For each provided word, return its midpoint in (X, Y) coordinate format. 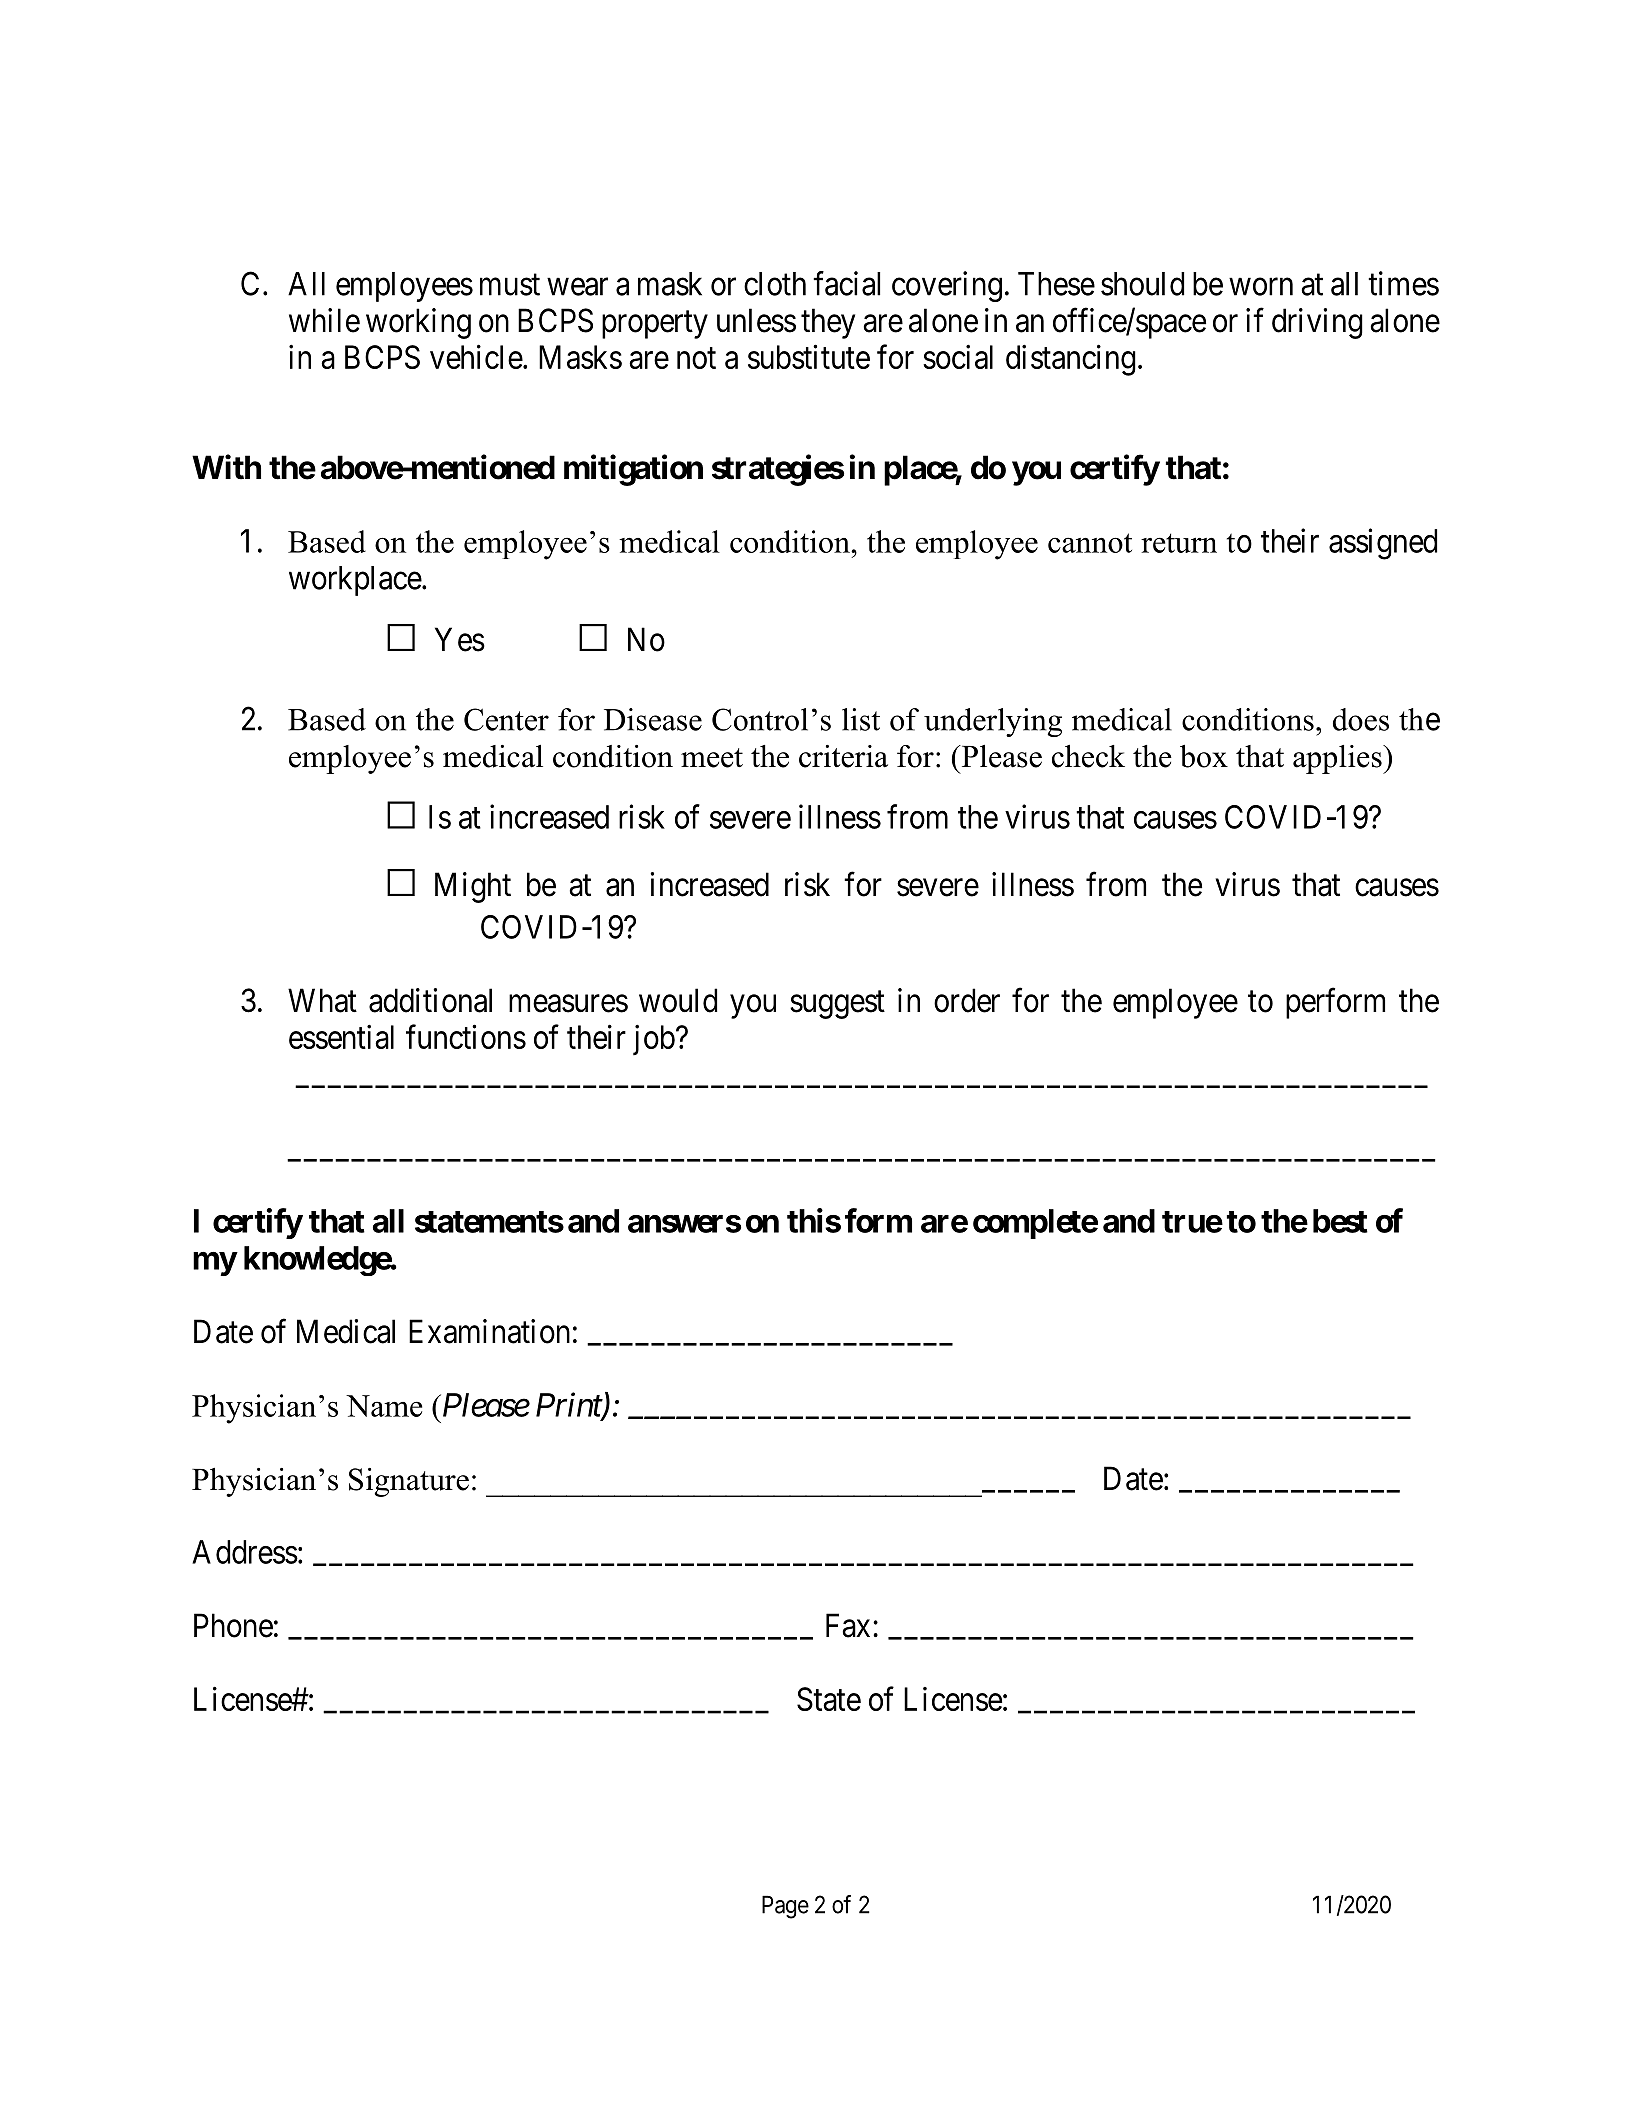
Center (506, 719)
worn (1261, 287)
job (654, 1040)
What (322, 1000)
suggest (837, 1005)
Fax (848, 1625)
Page (785, 1907)
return (1179, 543)
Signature (409, 1482)
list (861, 719)
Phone (233, 1625)
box (1204, 756)
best (1340, 1221)
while (324, 320)
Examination (489, 1331)
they (828, 323)
